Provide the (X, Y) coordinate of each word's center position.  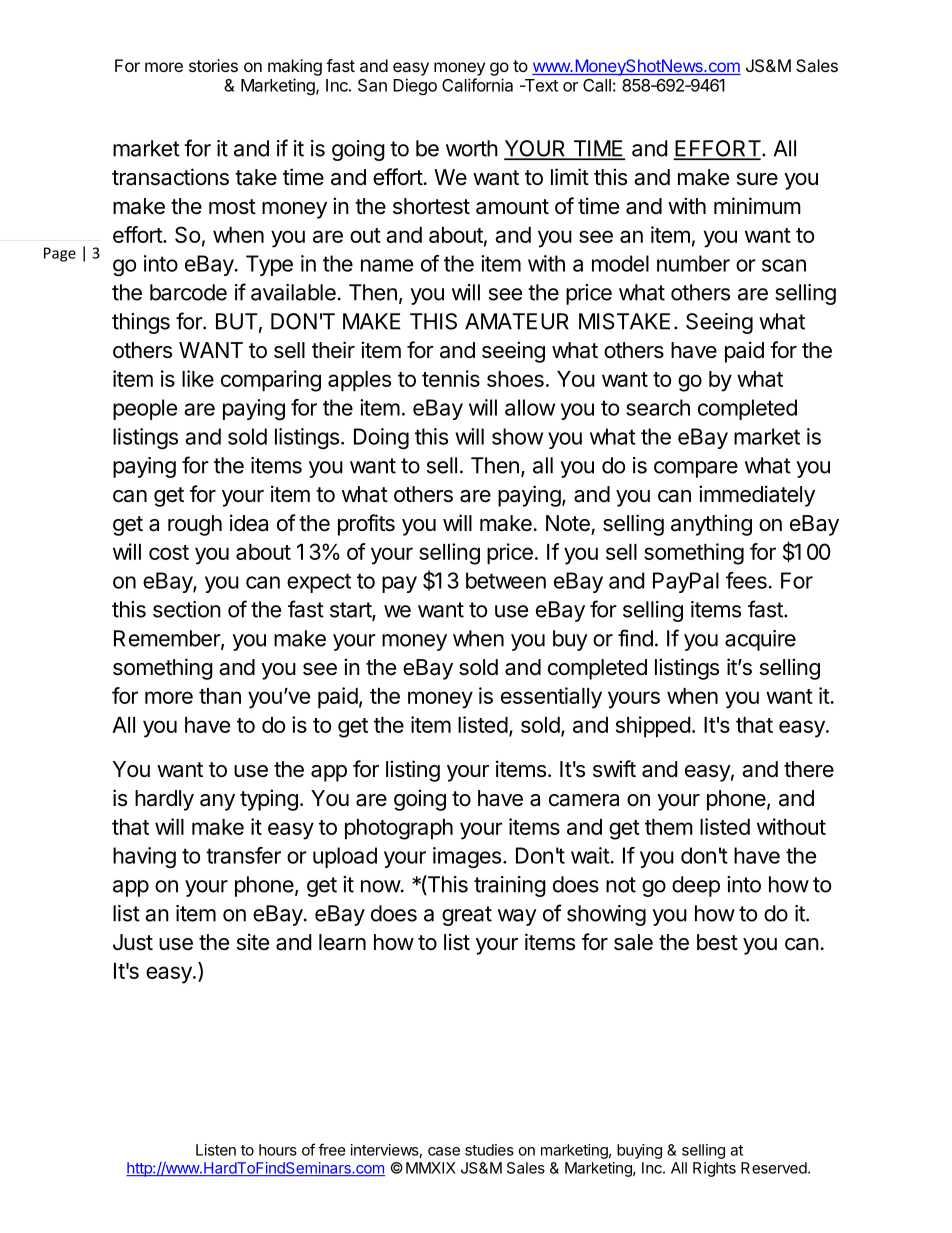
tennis (451, 378)
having (144, 857)
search (658, 407)
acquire (760, 640)
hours (278, 1150)
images (467, 857)
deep (696, 886)
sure (757, 179)
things (141, 323)
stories (213, 65)
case (444, 1151)
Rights (714, 1169)
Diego (415, 86)
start (351, 611)
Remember (168, 639)
